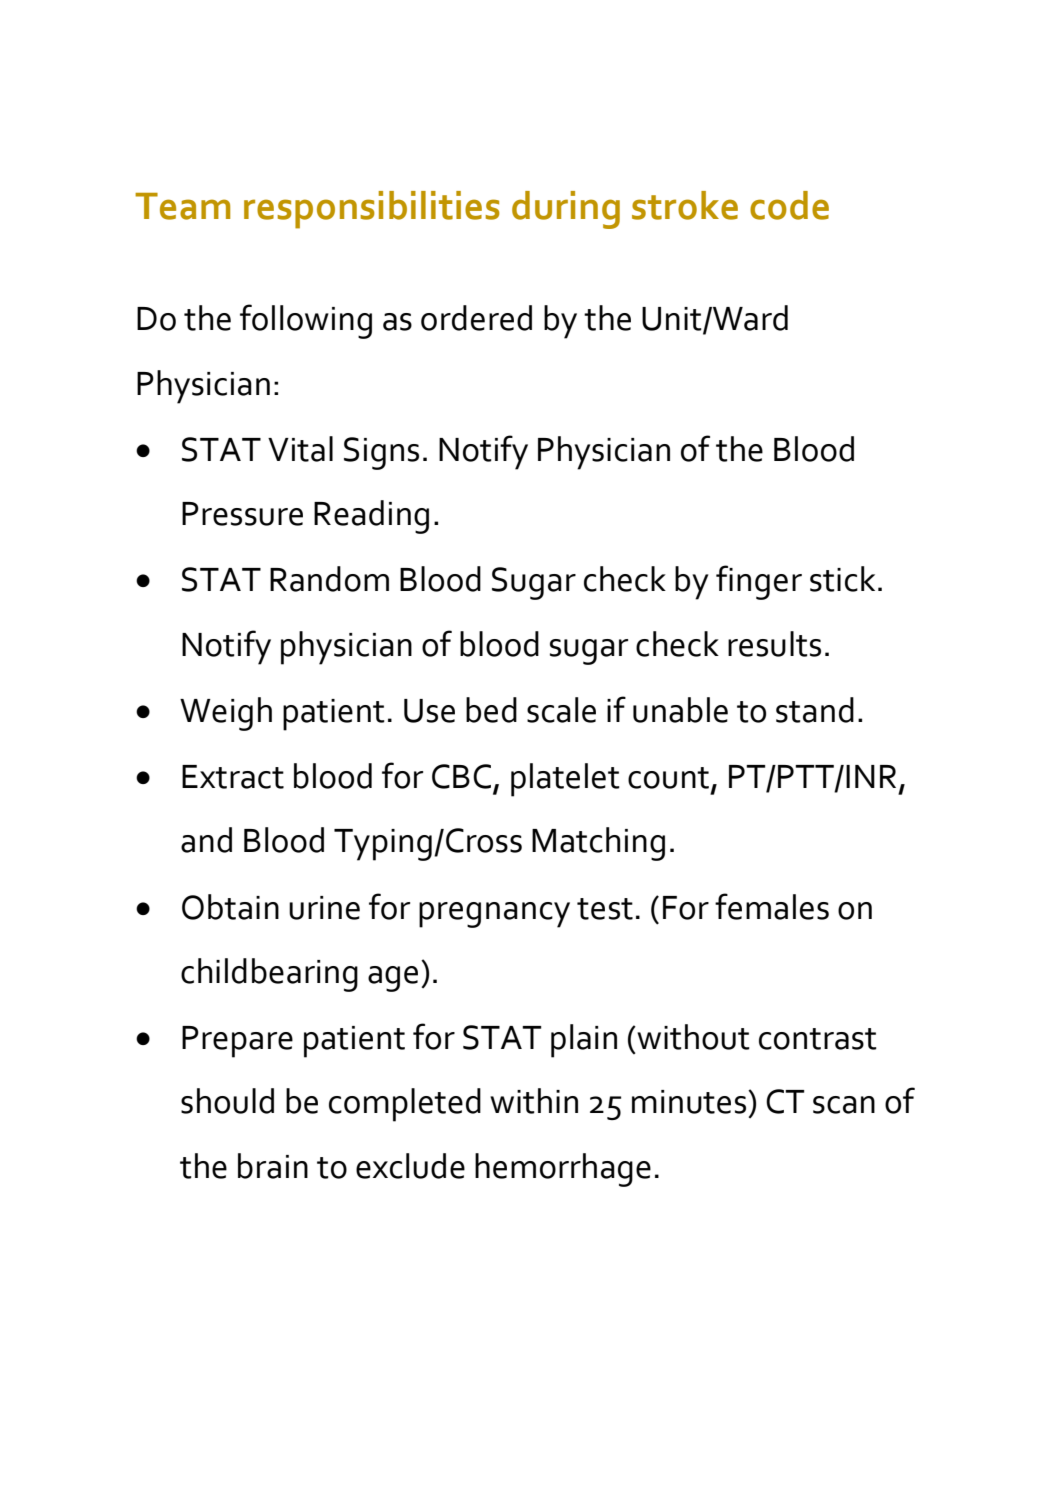 The height and width of the document is (1493, 1052). I want to click on brain, so click(273, 1166).
